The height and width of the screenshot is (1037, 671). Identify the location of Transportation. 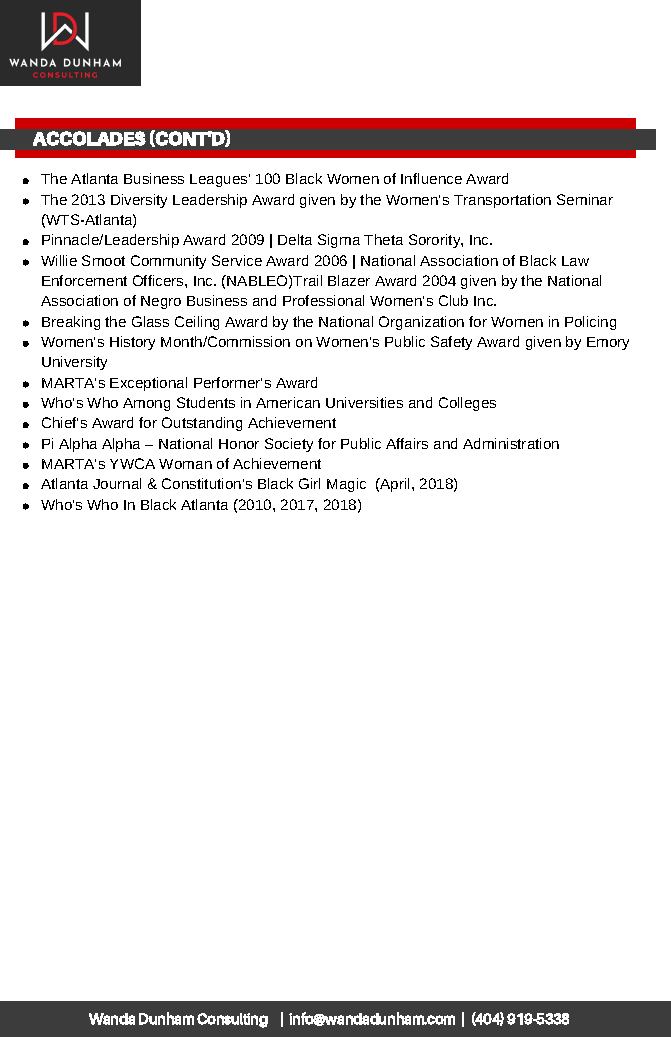
(502, 201).
